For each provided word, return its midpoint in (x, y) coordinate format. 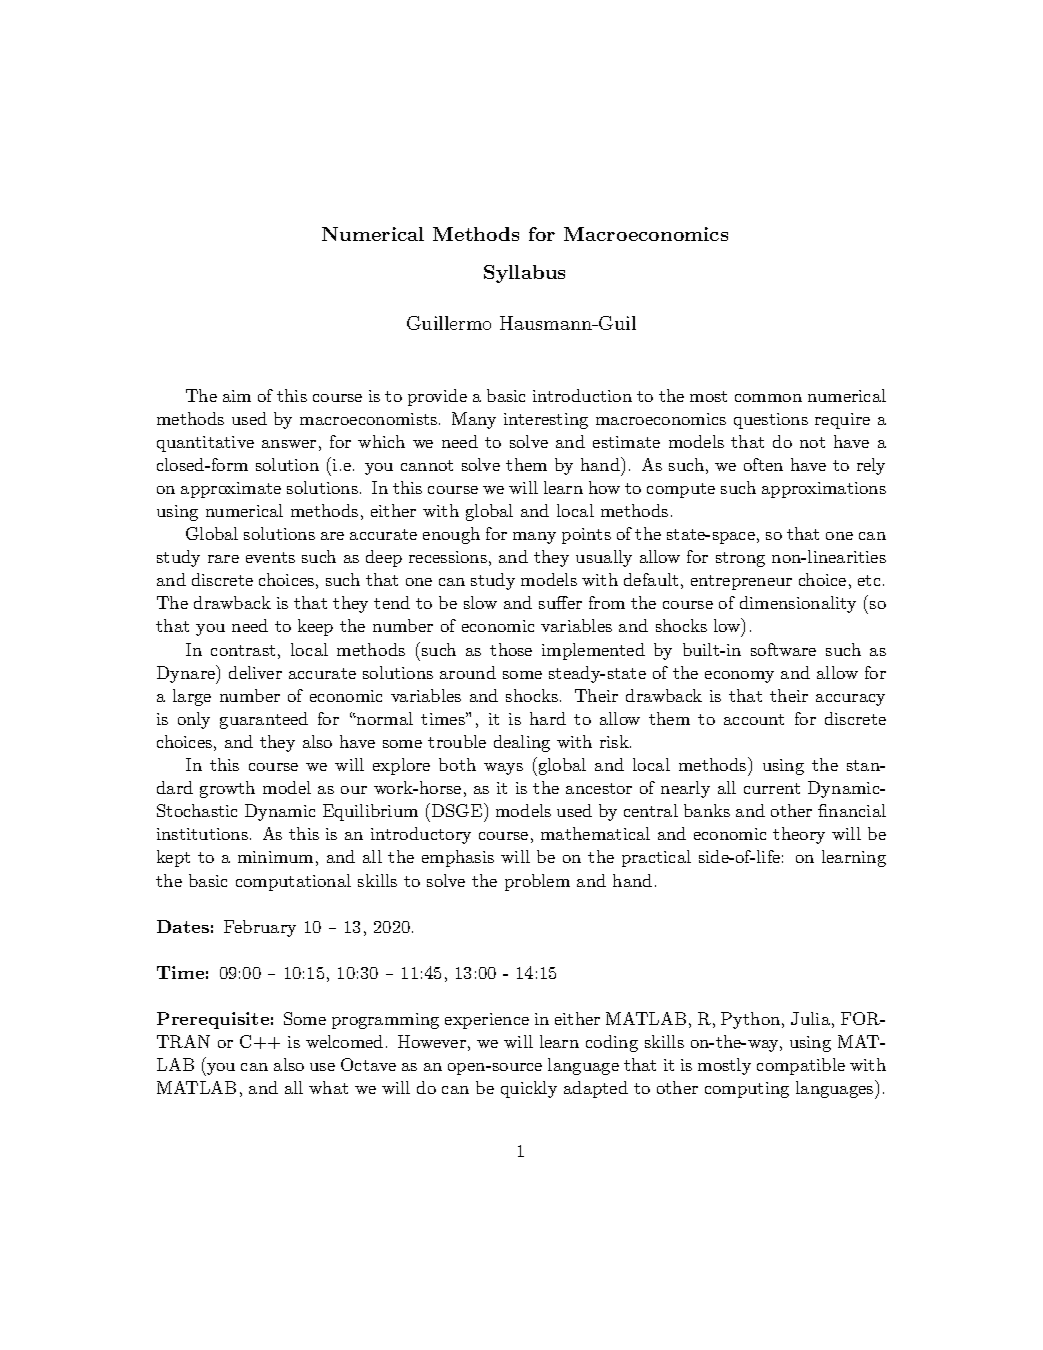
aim (237, 396)
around (468, 672)
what (328, 1087)
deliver (255, 672)
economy (739, 677)
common (768, 398)
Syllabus (524, 274)
